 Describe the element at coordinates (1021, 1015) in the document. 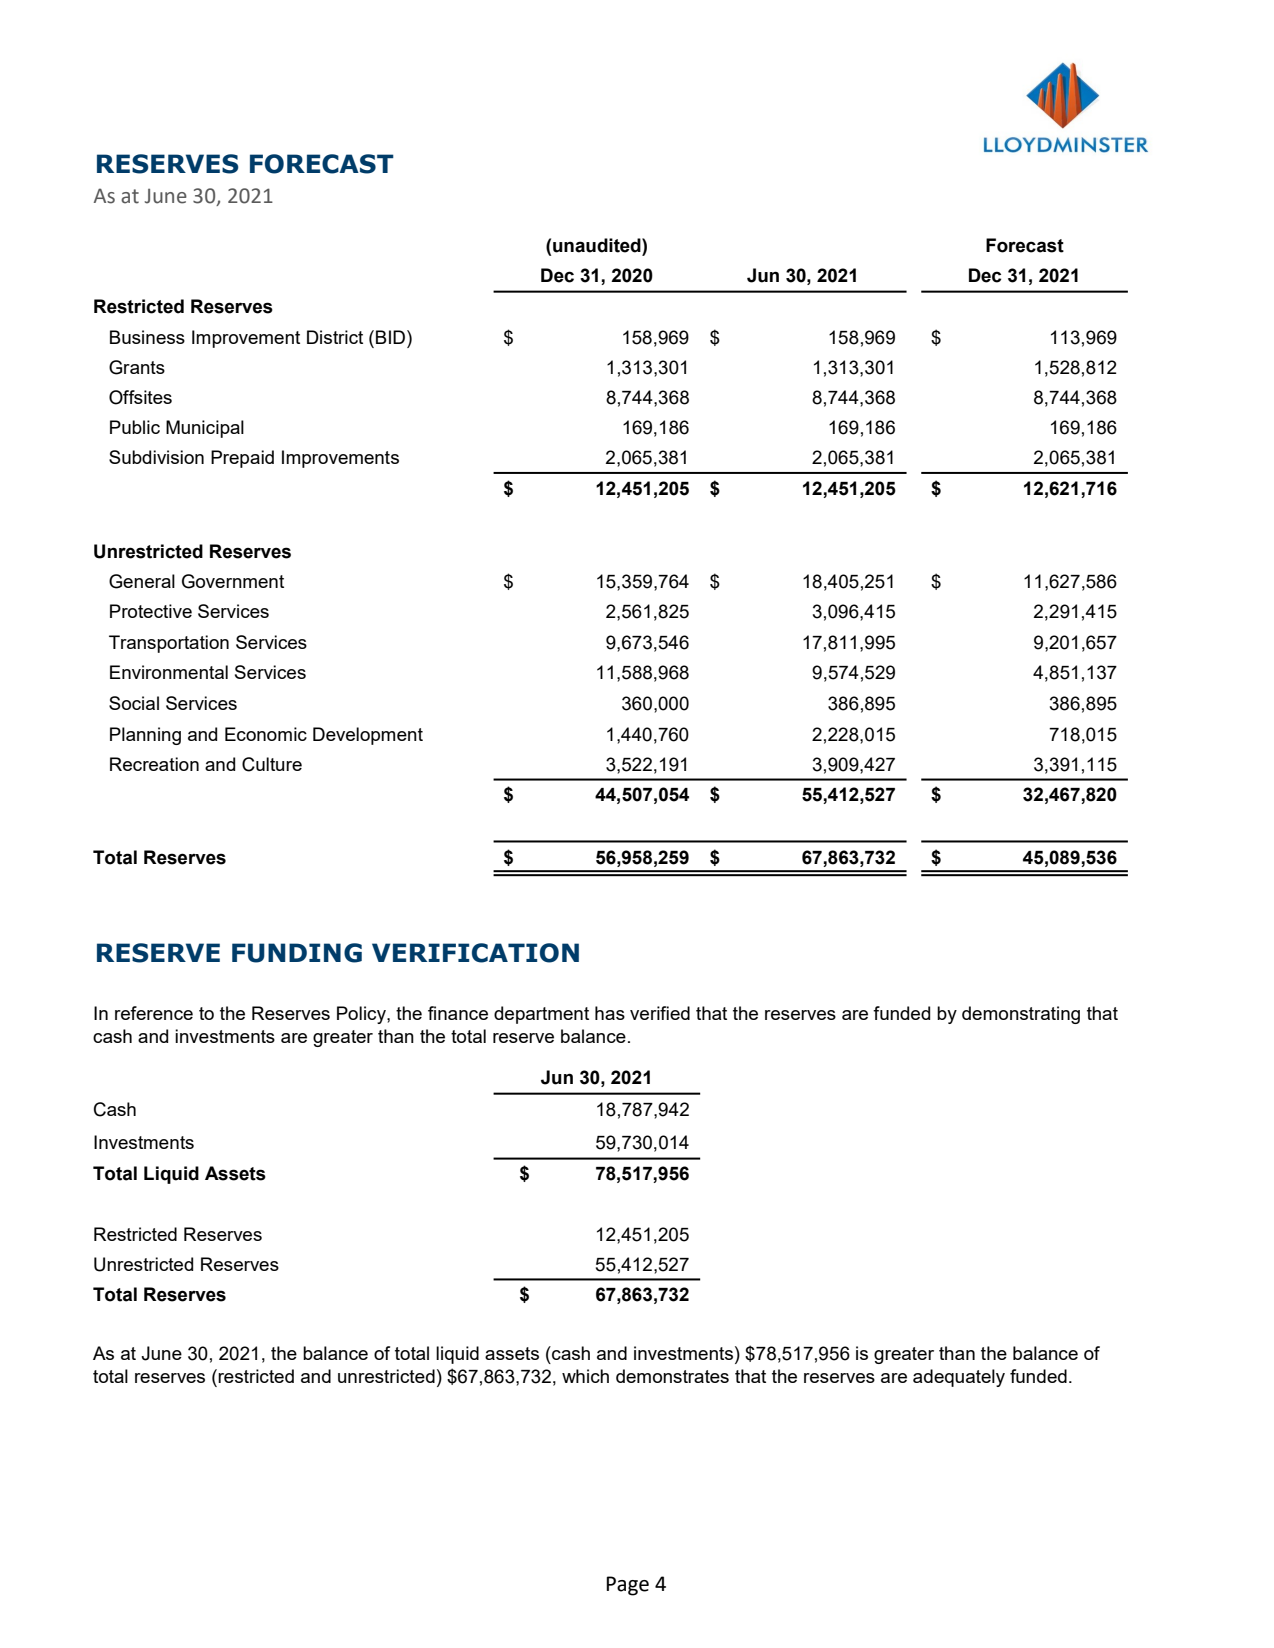

I see `demonstrating` at that location.
